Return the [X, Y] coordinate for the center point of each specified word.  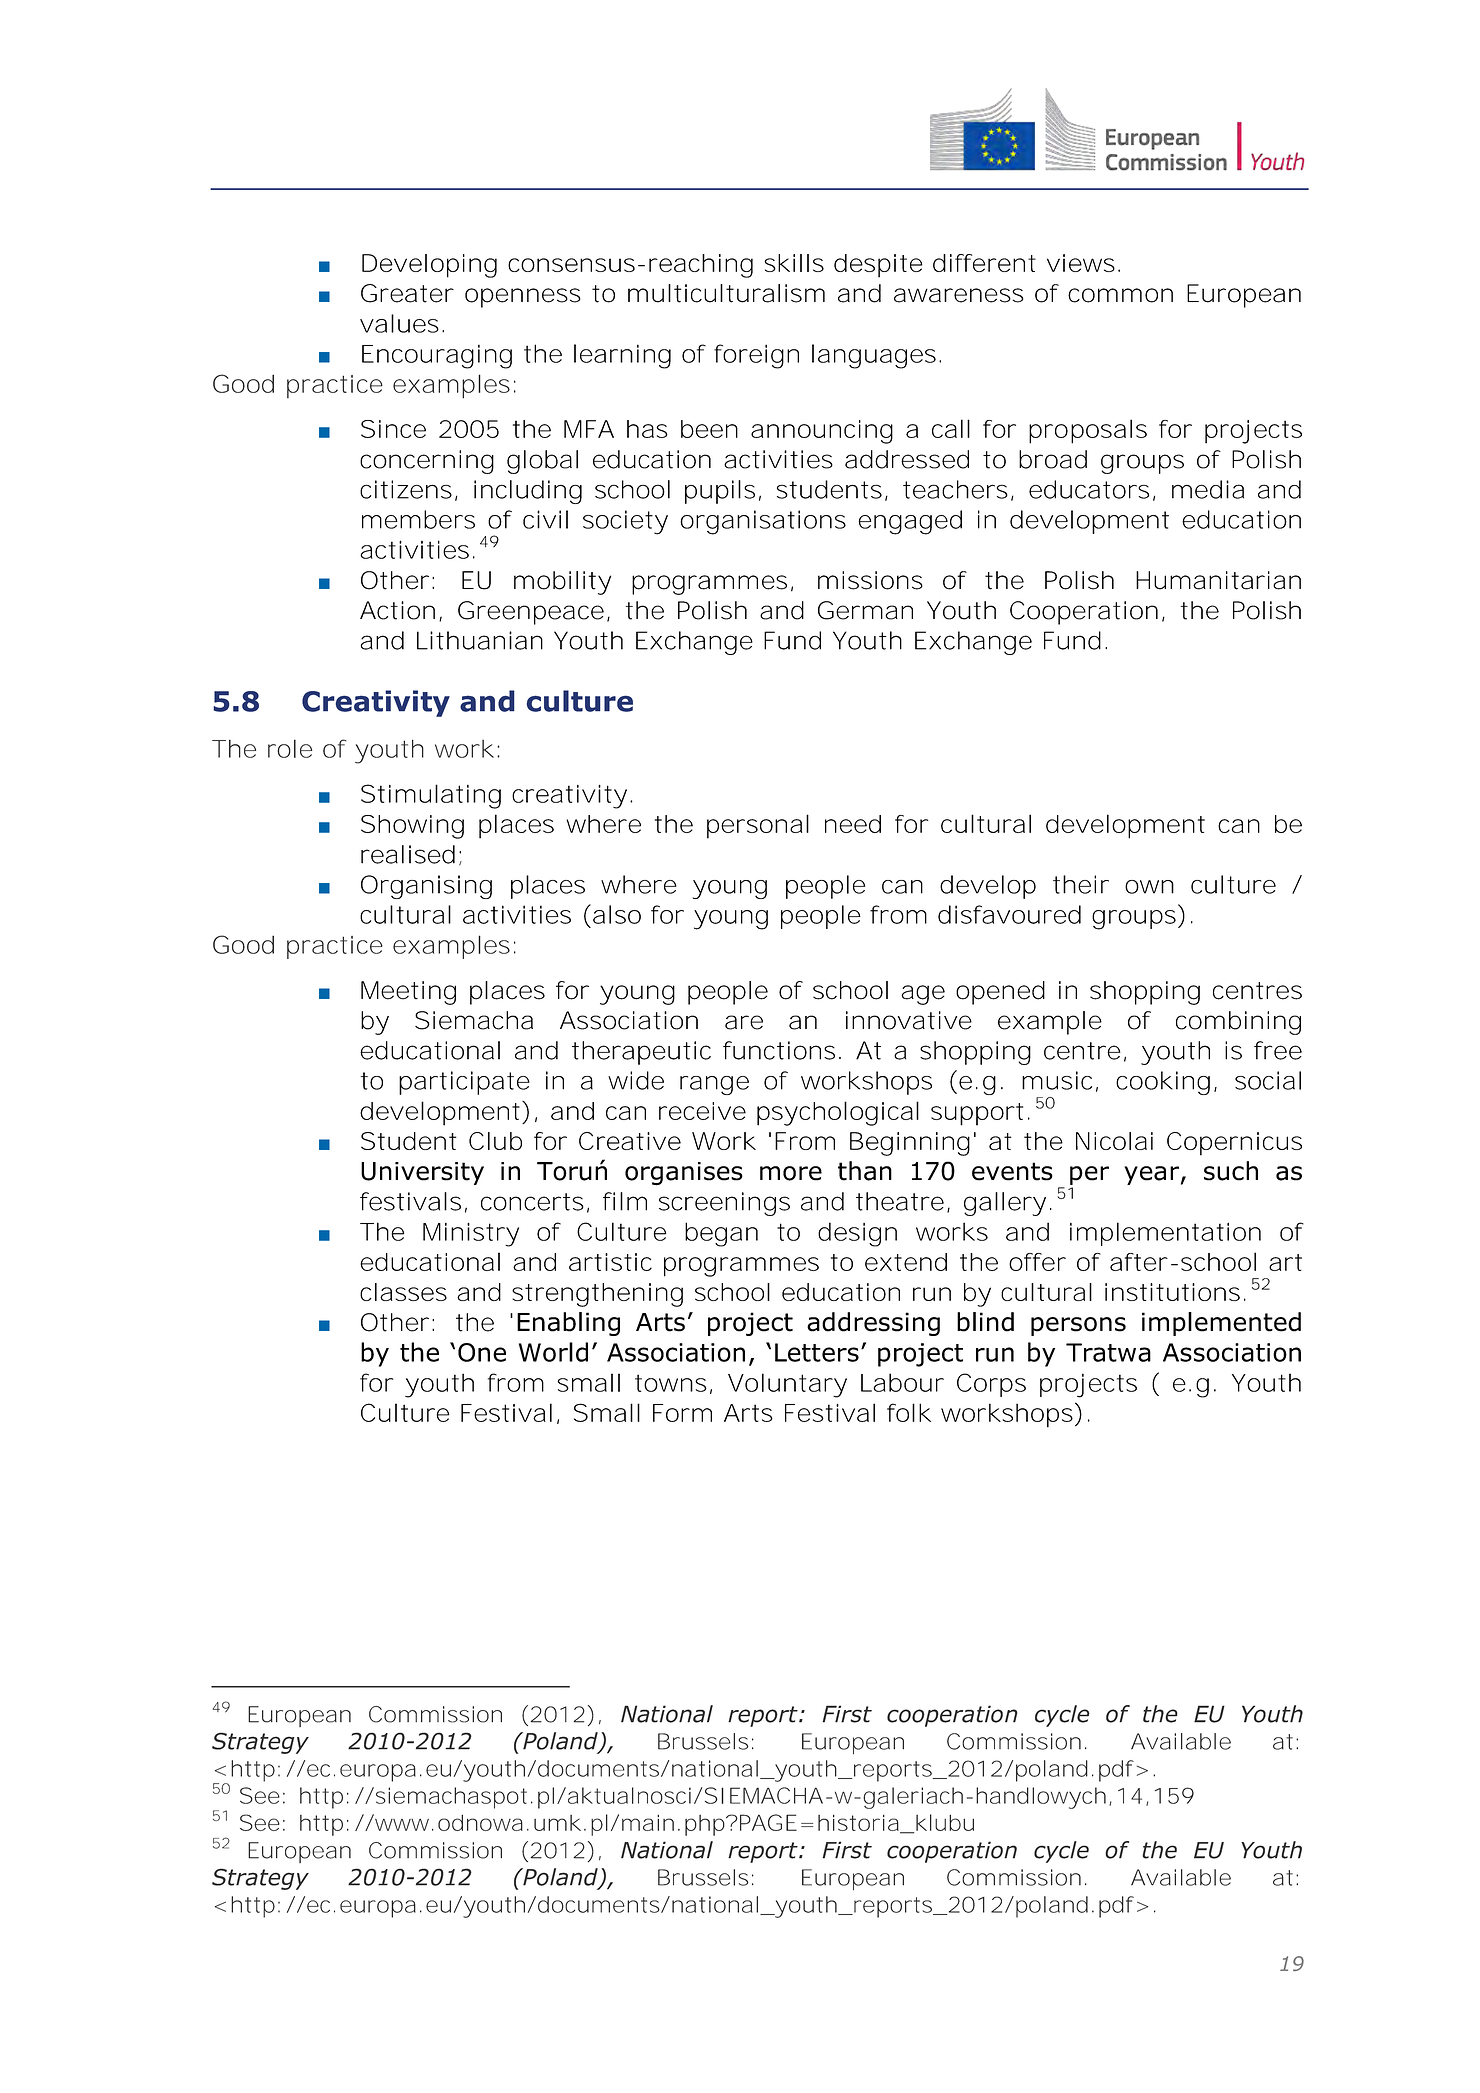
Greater [407, 293]
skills [794, 263]
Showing [412, 827]
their [1081, 884]
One [482, 1352]
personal [758, 826]
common [1120, 295]
